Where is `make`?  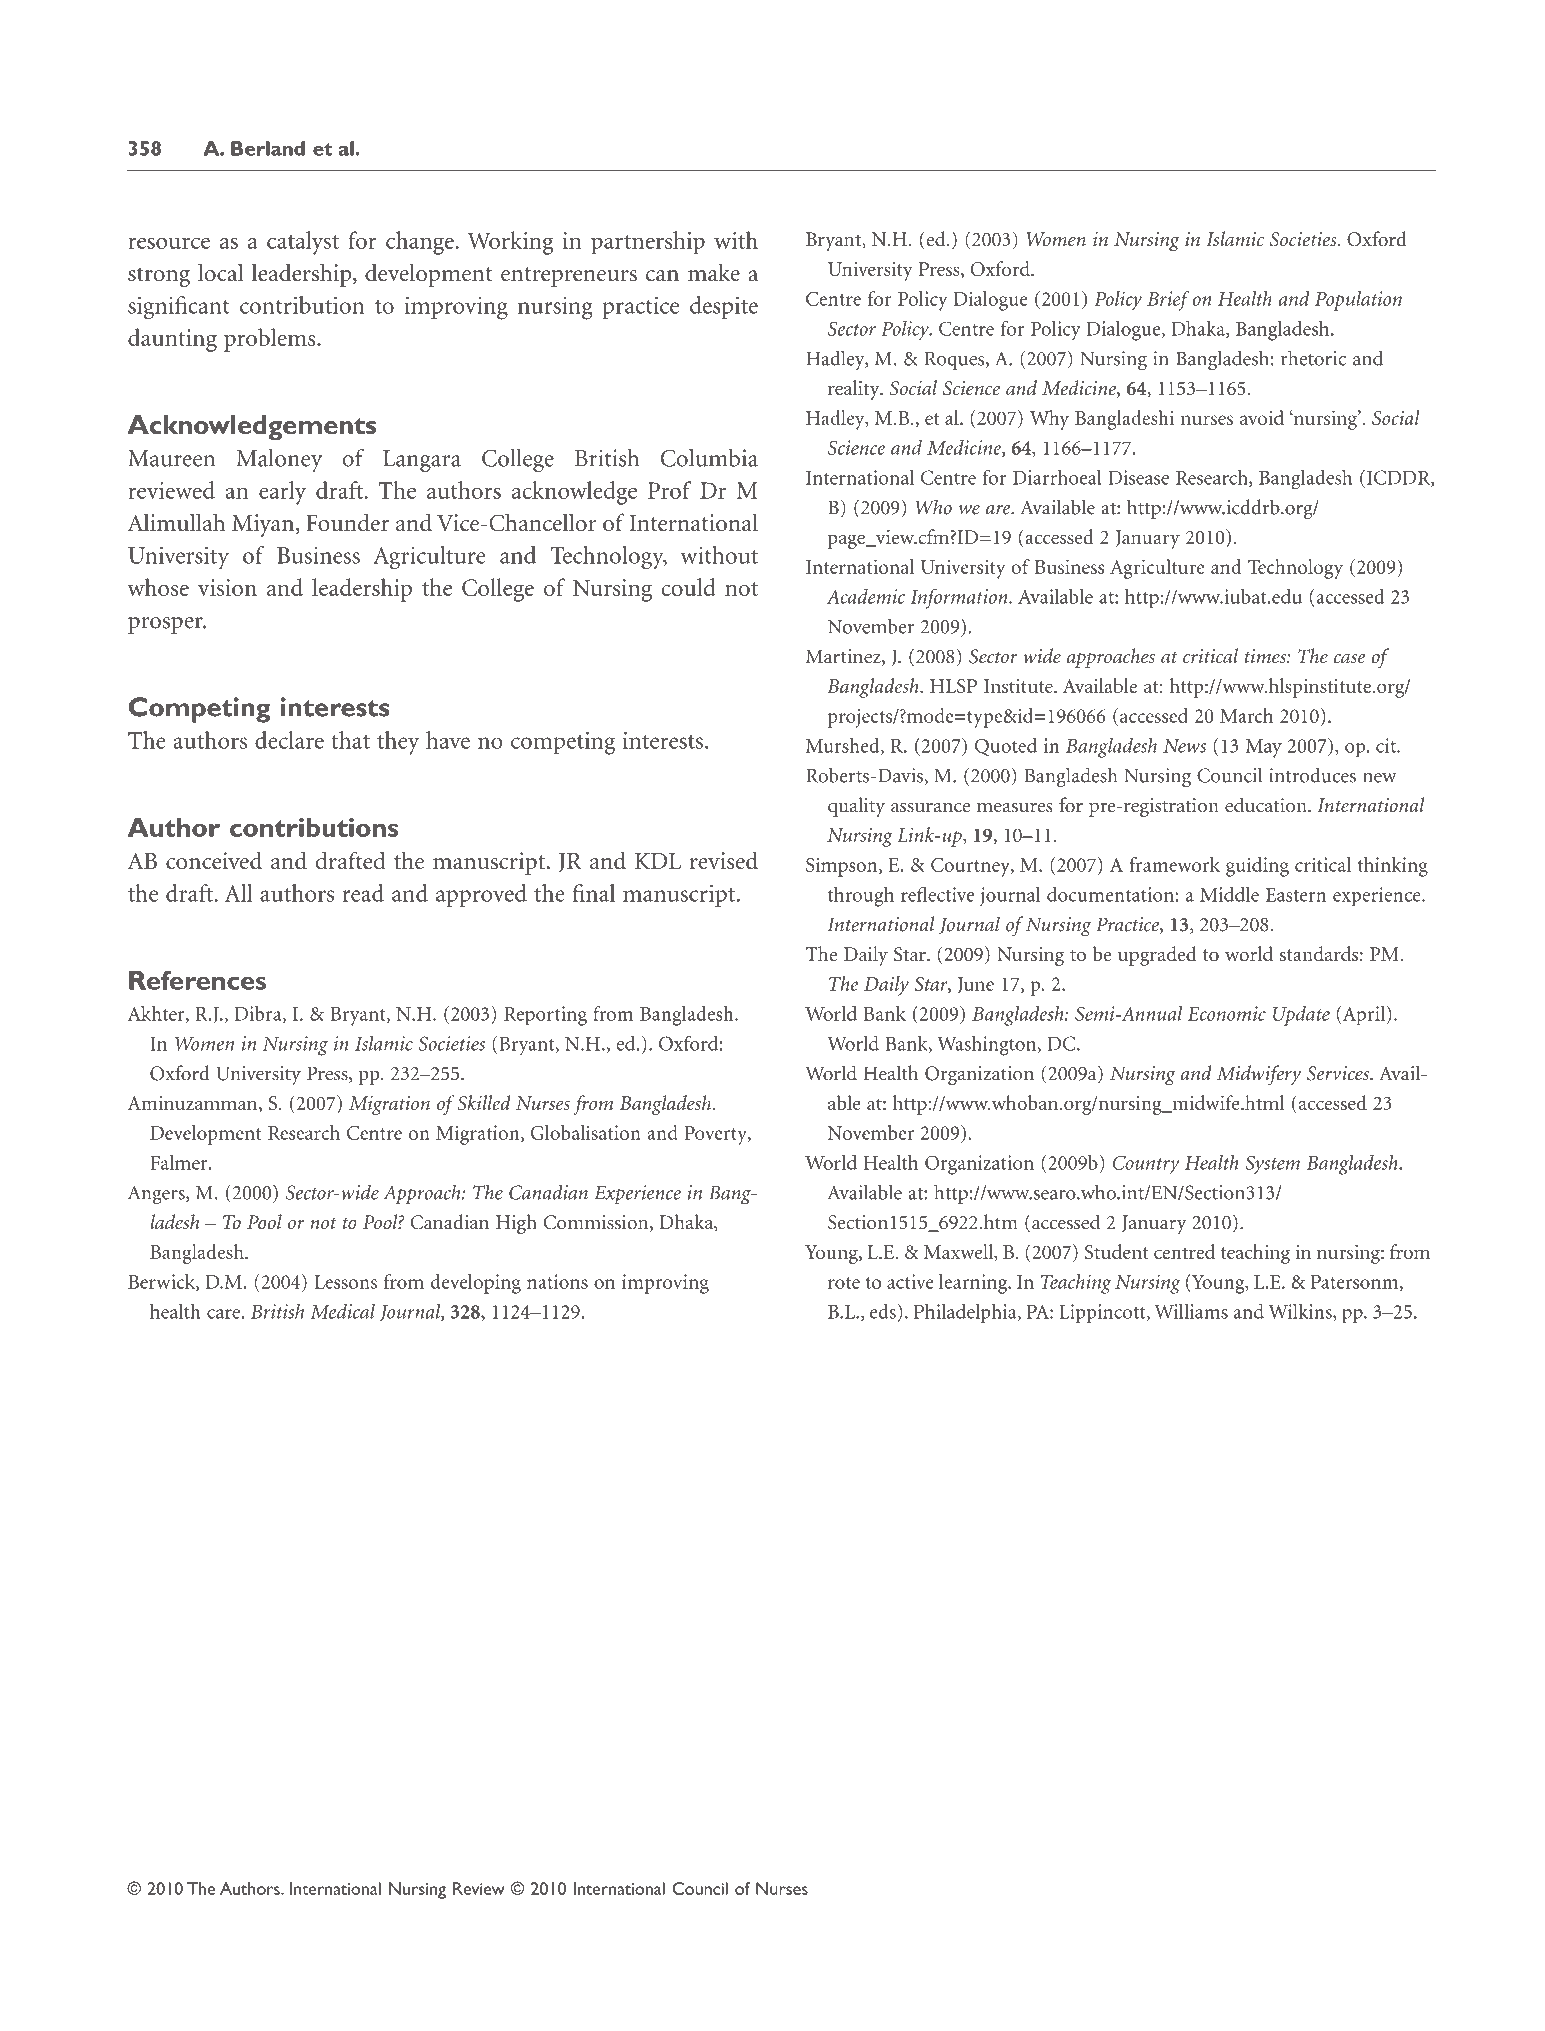 make is located at coordinates (714, 272).
